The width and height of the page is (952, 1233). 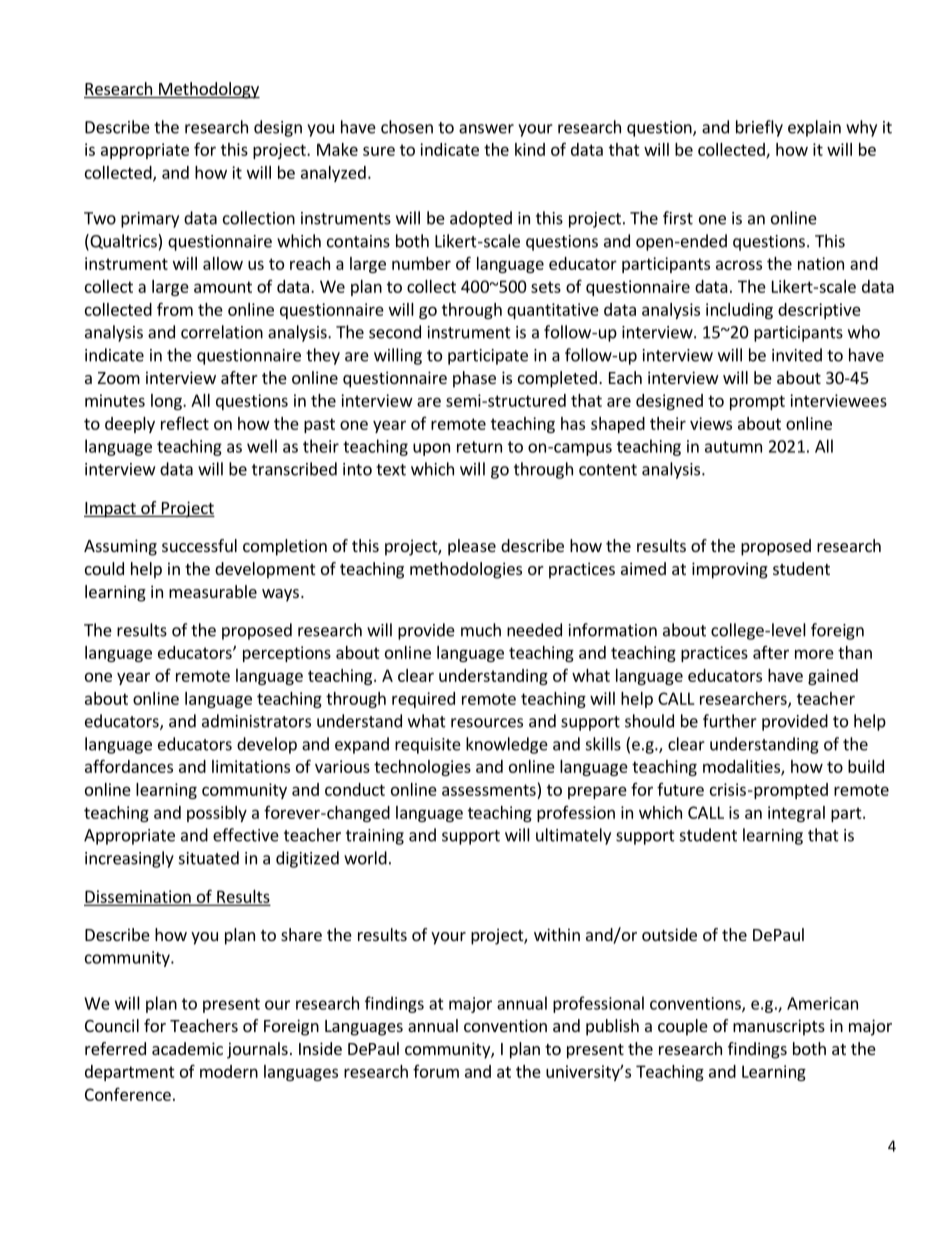 What do you see at coordinates (251, 766) in the page?
I see `limitations` at bounding box center [251, 766].
